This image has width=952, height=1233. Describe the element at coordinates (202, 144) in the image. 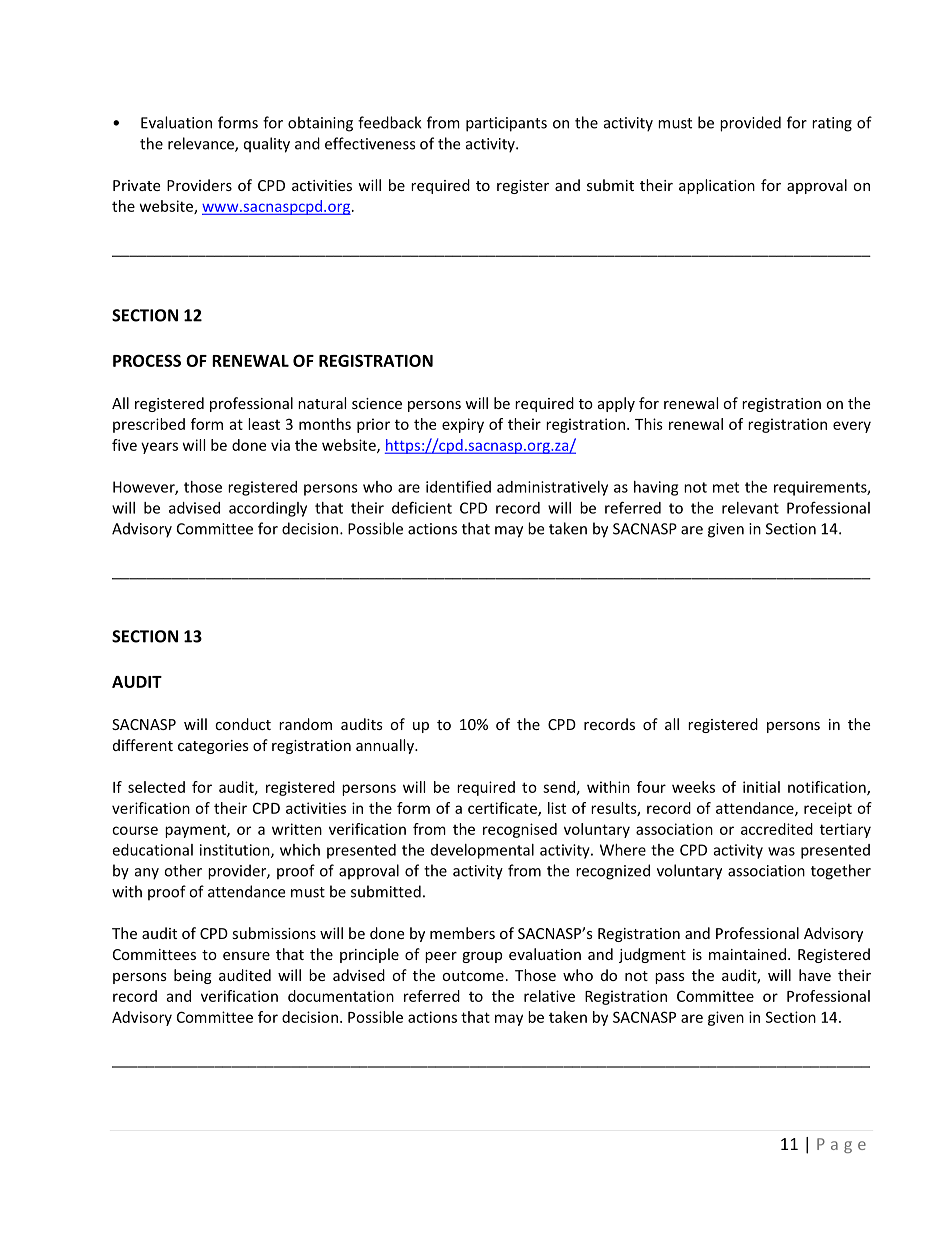

I see `relevance` at that location.
